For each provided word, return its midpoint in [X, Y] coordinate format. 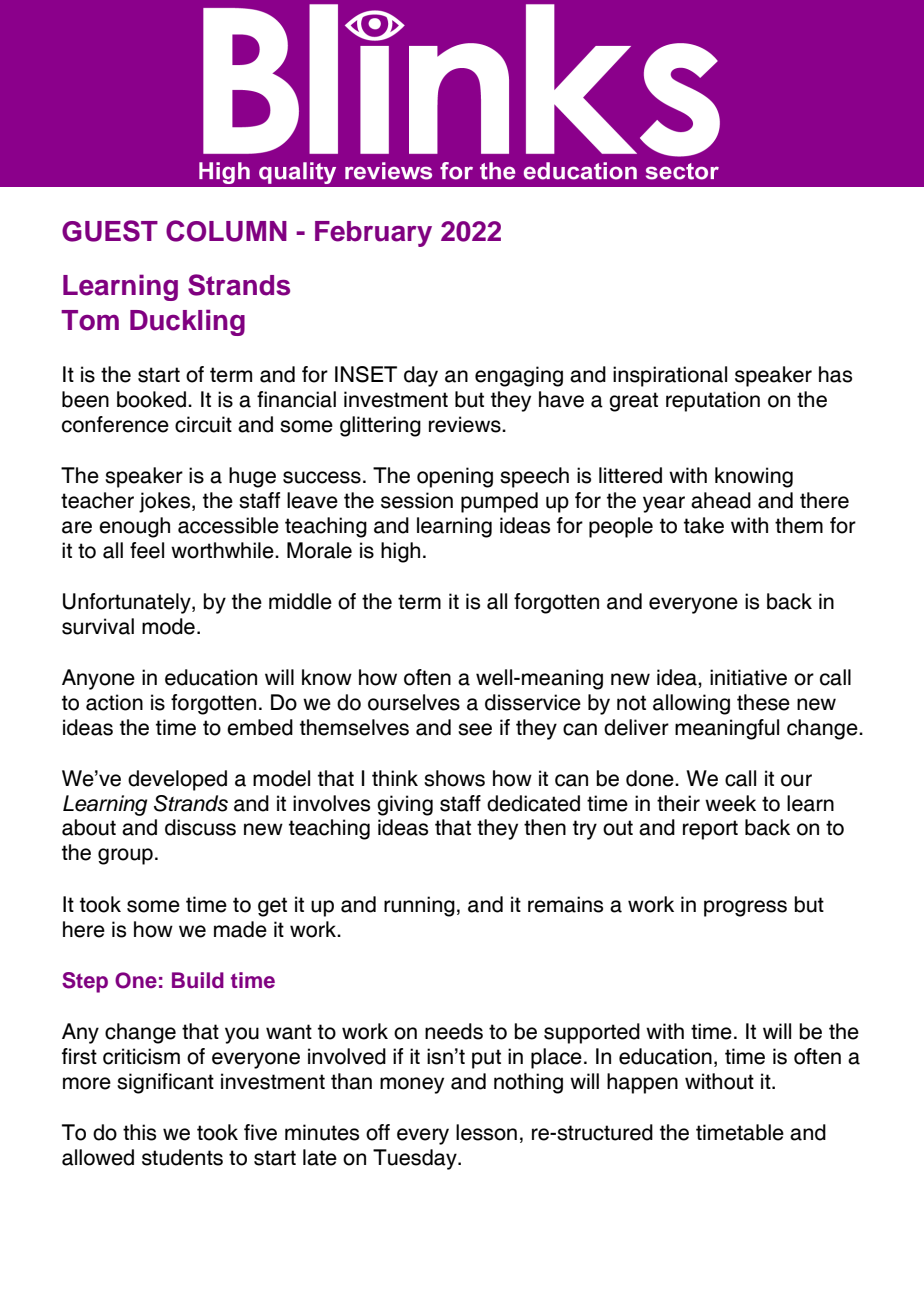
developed [177, 780]
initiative [748, 677]
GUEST [110, 231]
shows [454, 778]
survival [98, 626]
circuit [203, 424]
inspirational [670, 376]
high [400, 552]
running [419, 906]
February [373, 234]
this [139, 1132]
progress [745, 908]
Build [198, 980]
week [730, 803]
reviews [466, 424]
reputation [713, 401]
